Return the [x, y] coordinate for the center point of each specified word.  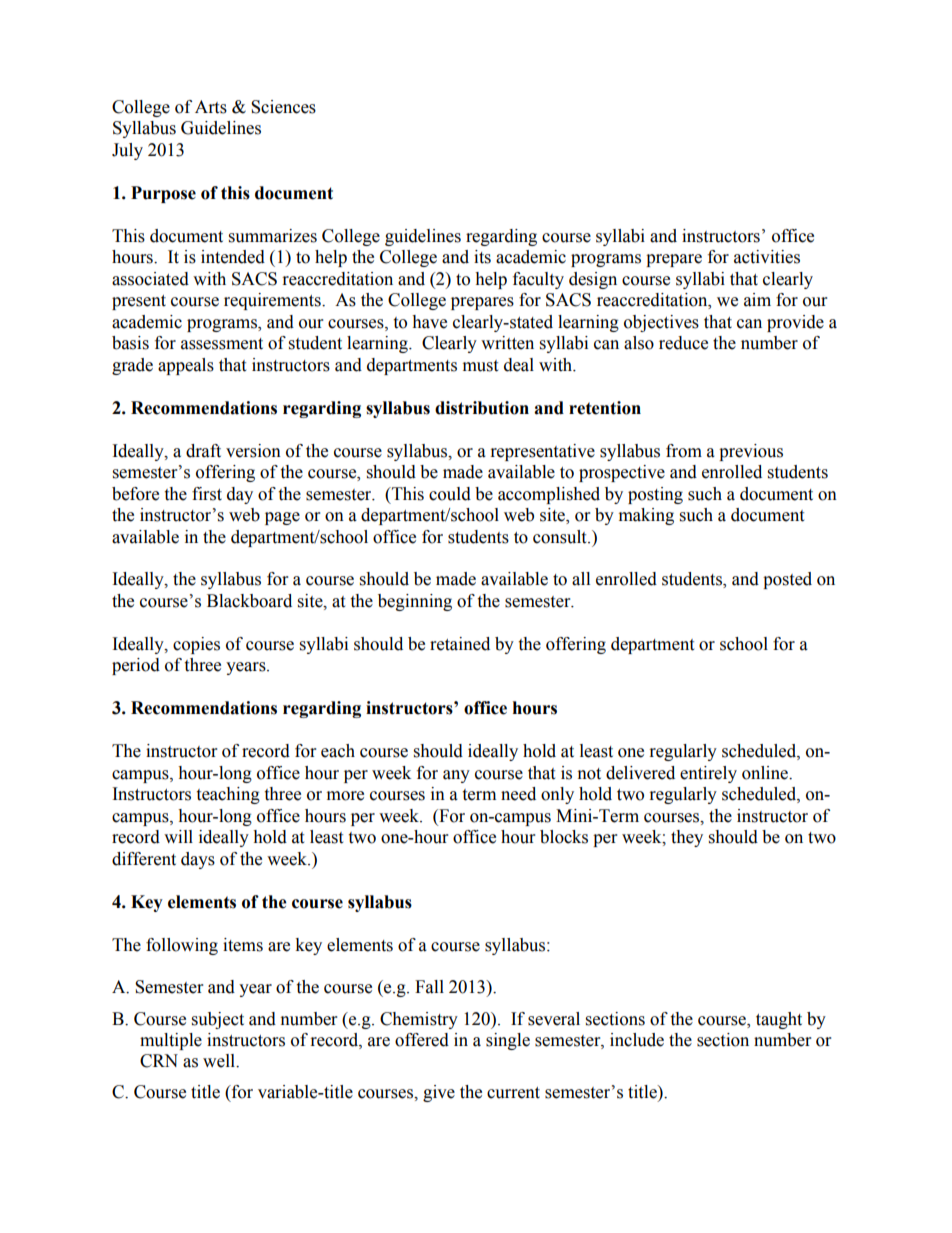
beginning [415, 602]
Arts [211, 107]
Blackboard [249, 601]
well [220, 1061]
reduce [683, 343]
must [480, 366]
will [178, 836]
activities [767, 257]
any [456, 776]
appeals [186, 366]
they [687, 838]
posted [787, 580]
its [482, 257]
